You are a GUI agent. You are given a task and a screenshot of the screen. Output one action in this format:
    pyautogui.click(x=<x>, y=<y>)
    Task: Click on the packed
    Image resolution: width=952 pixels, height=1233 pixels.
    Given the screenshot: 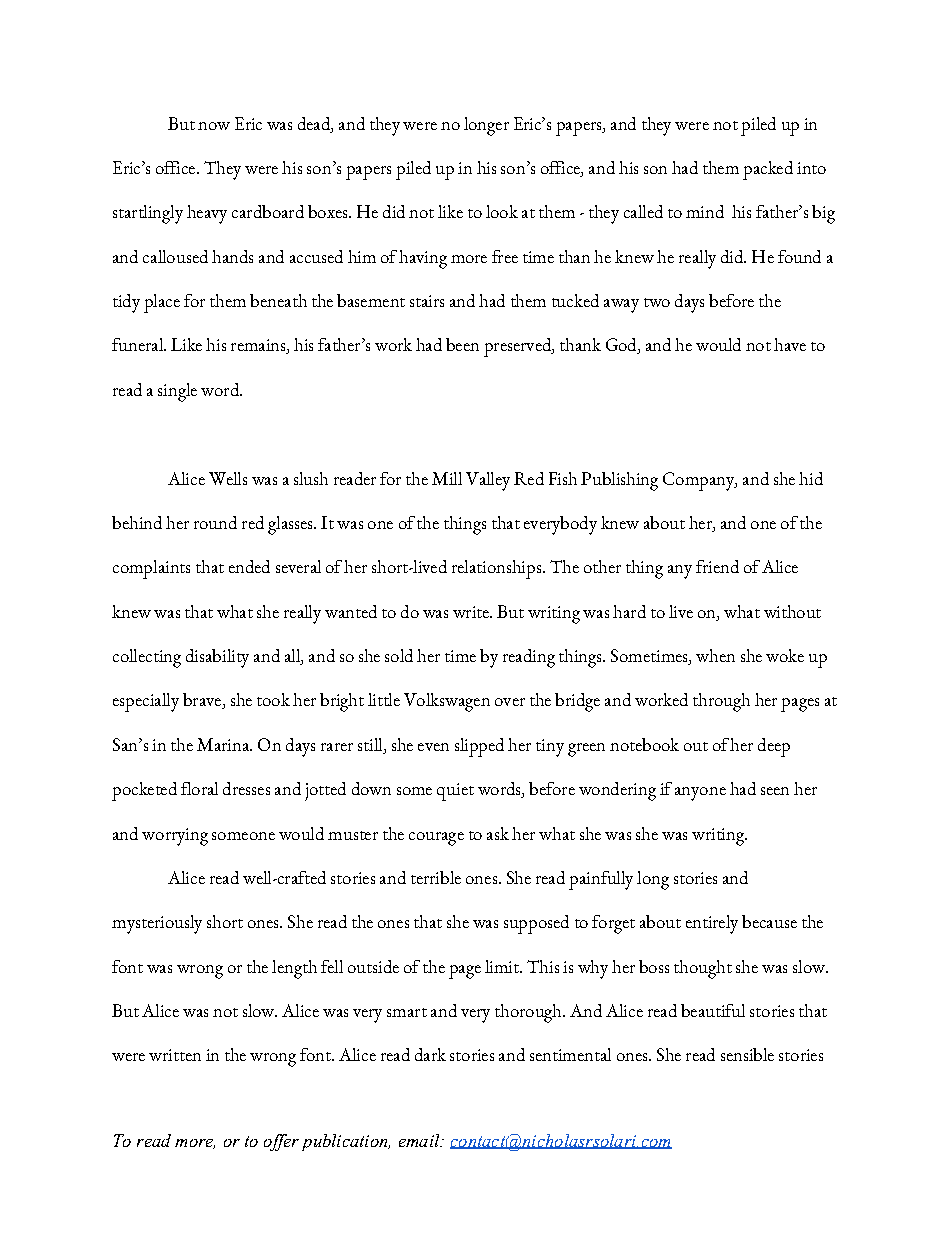 What is the action you would take?
    pyautogui.click(x=768, y=170)
